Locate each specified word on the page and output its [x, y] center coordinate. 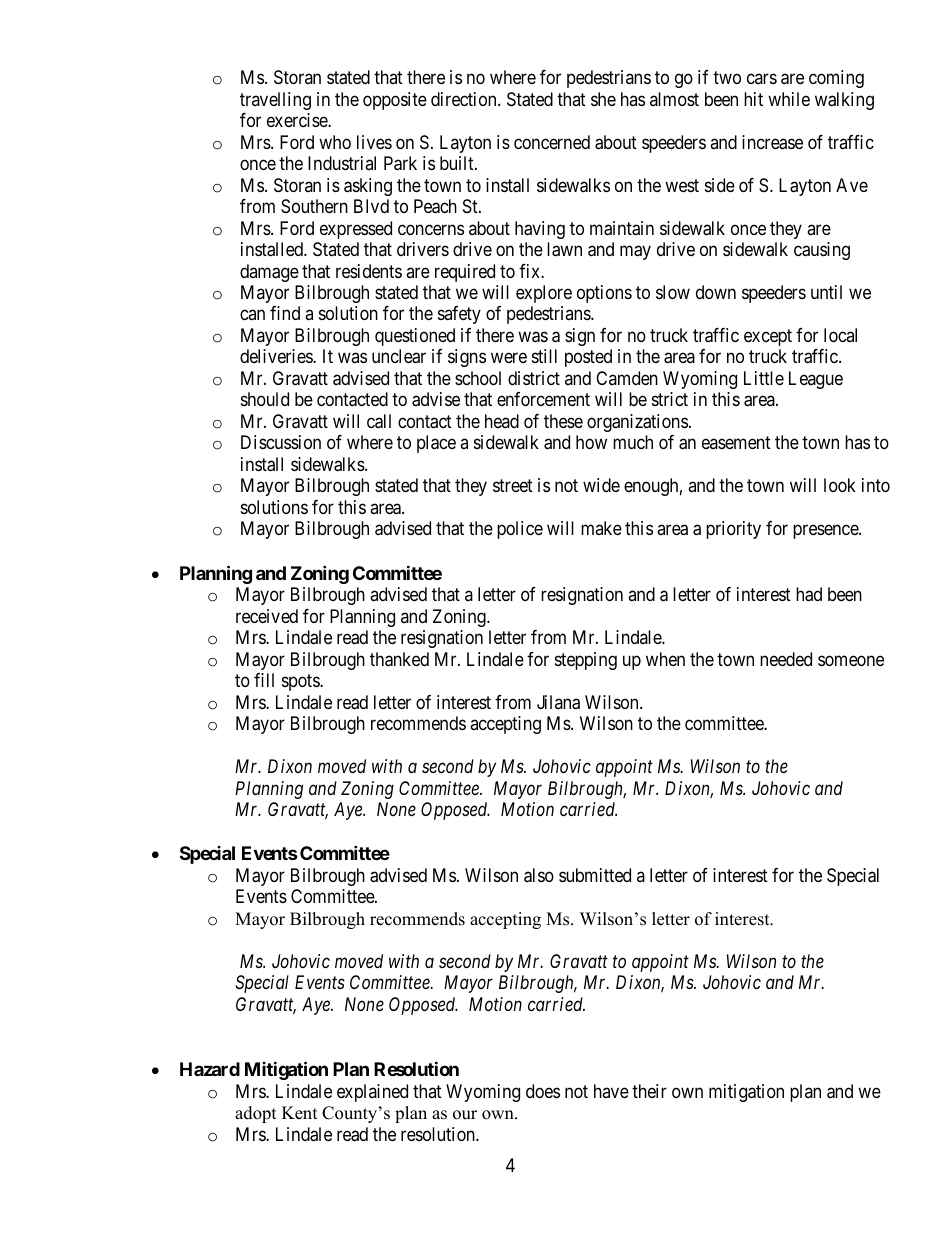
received [267, 616]
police [520, 530]
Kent [300, 1113]
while [789, 99]
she [603, 99]
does [543, 1091]
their [649, 1091]
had [809, 594]
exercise [298, 120]
